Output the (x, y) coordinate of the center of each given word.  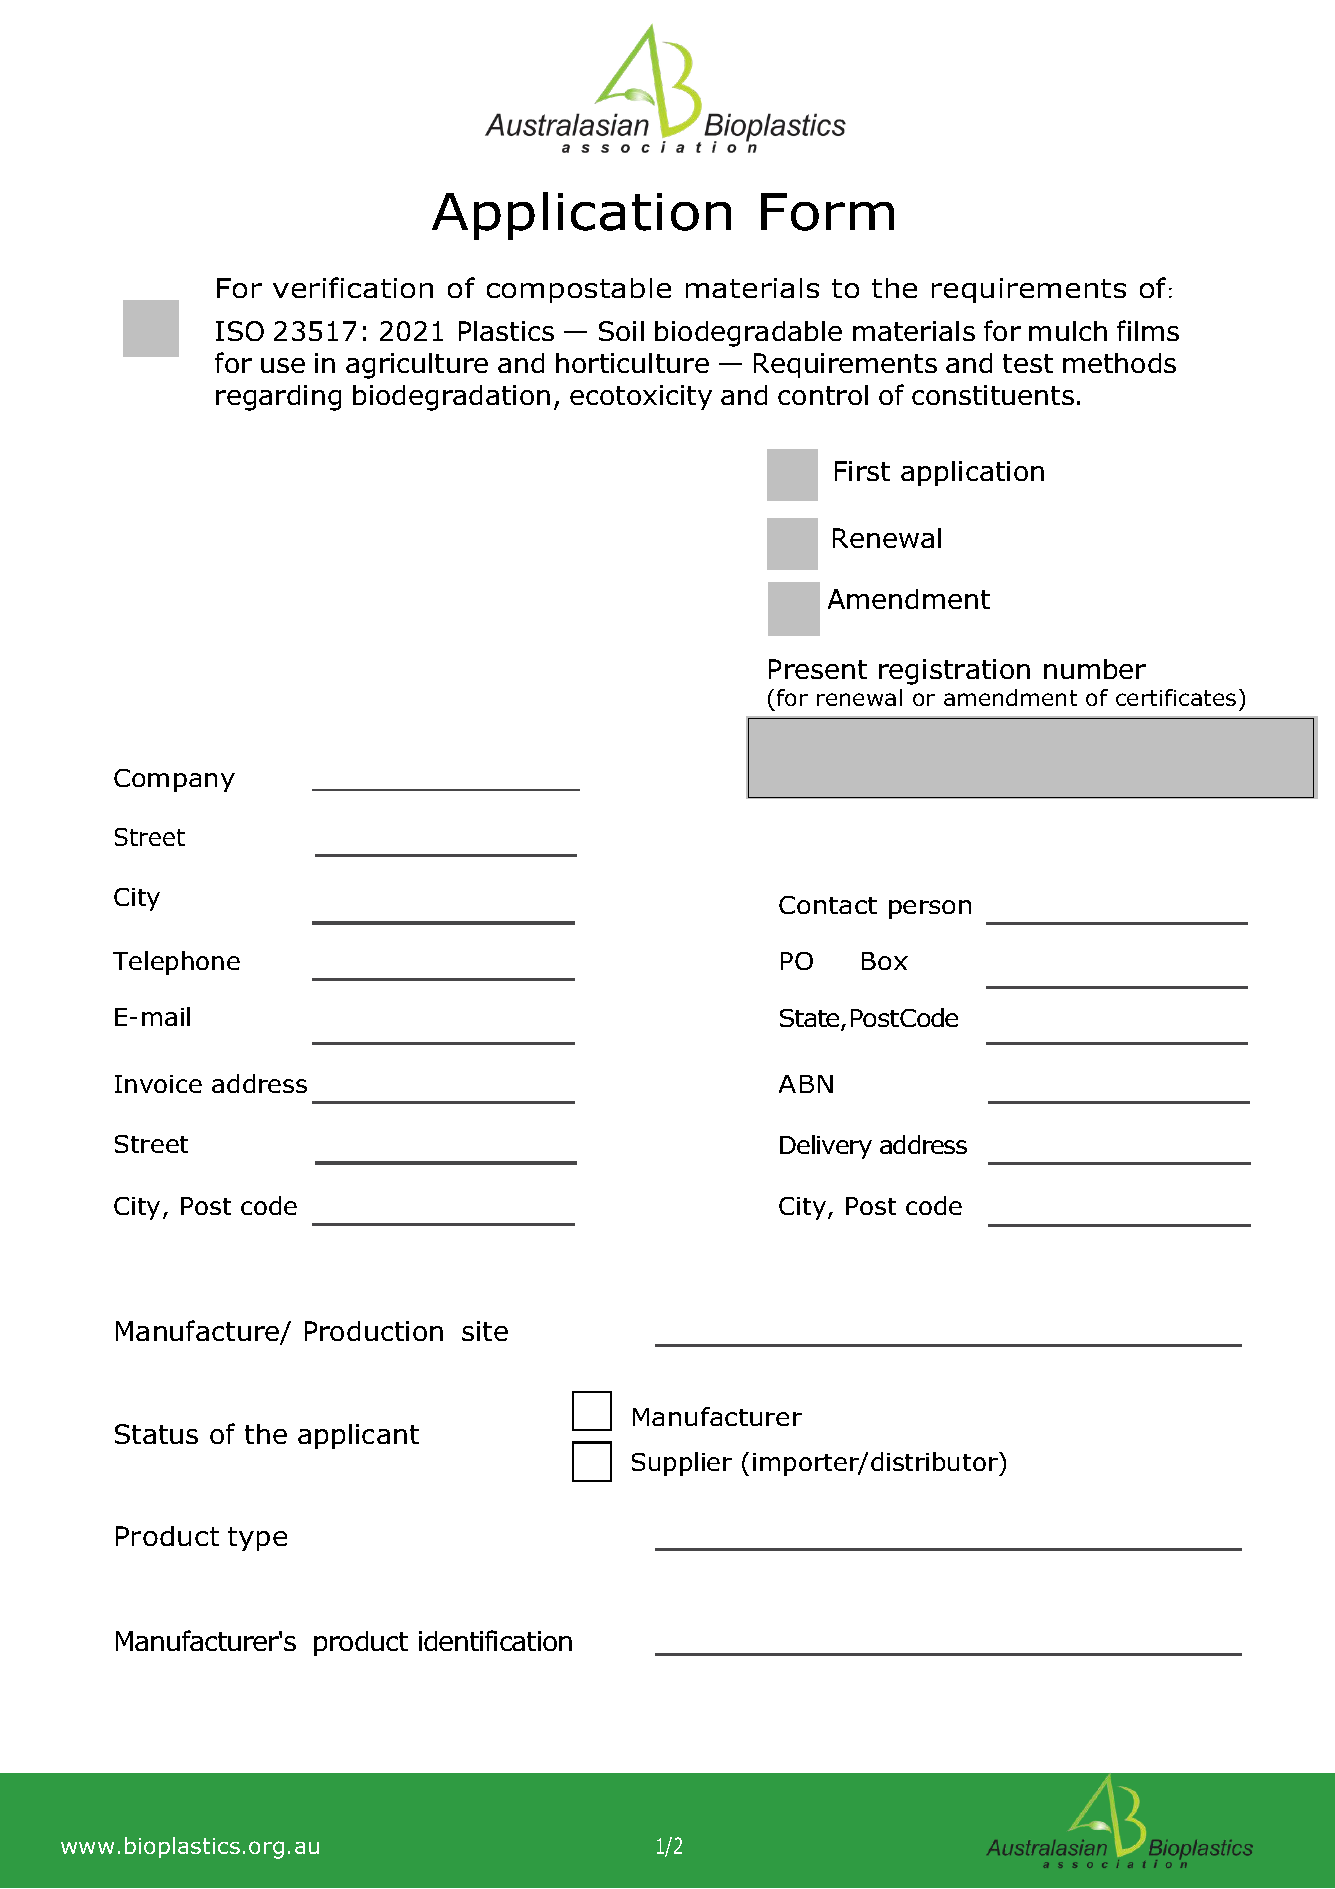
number (1095, 669)
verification (353, 287)
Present (818, 669)
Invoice (158, 1084)
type (257, 1539)
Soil (621, 331)
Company (174, 780)
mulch (1068, 331)
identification (495, 1640)
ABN (806, 1084)
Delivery (826, 1147)
